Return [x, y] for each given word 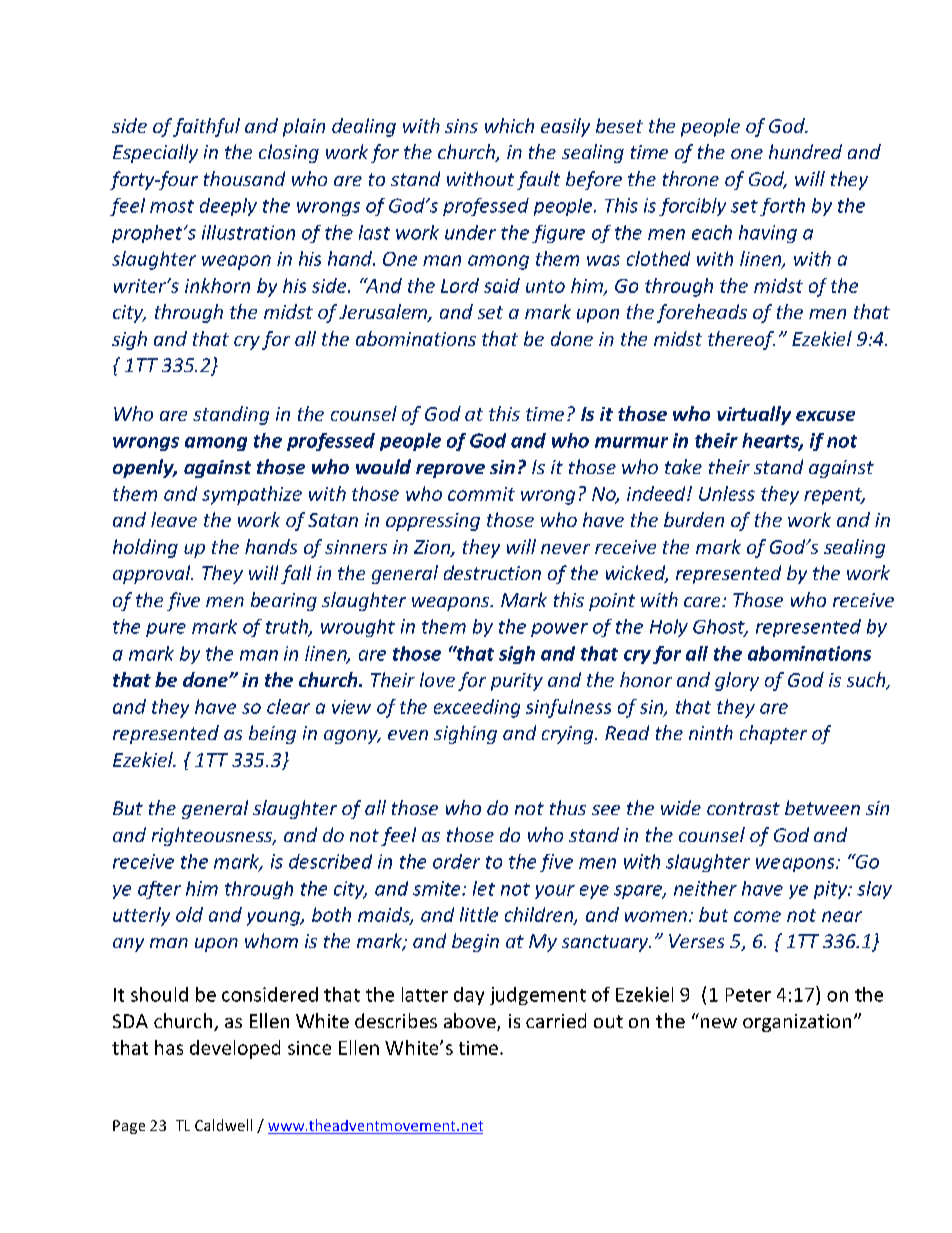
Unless [727, 493]
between [822, 807]
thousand [244, 178]
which [509, 125]
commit [481, 494]
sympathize [252, 495]
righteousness [213, 836]
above [471, 1022]
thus [568, 807]
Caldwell [223, 1125]
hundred [805, 151]
